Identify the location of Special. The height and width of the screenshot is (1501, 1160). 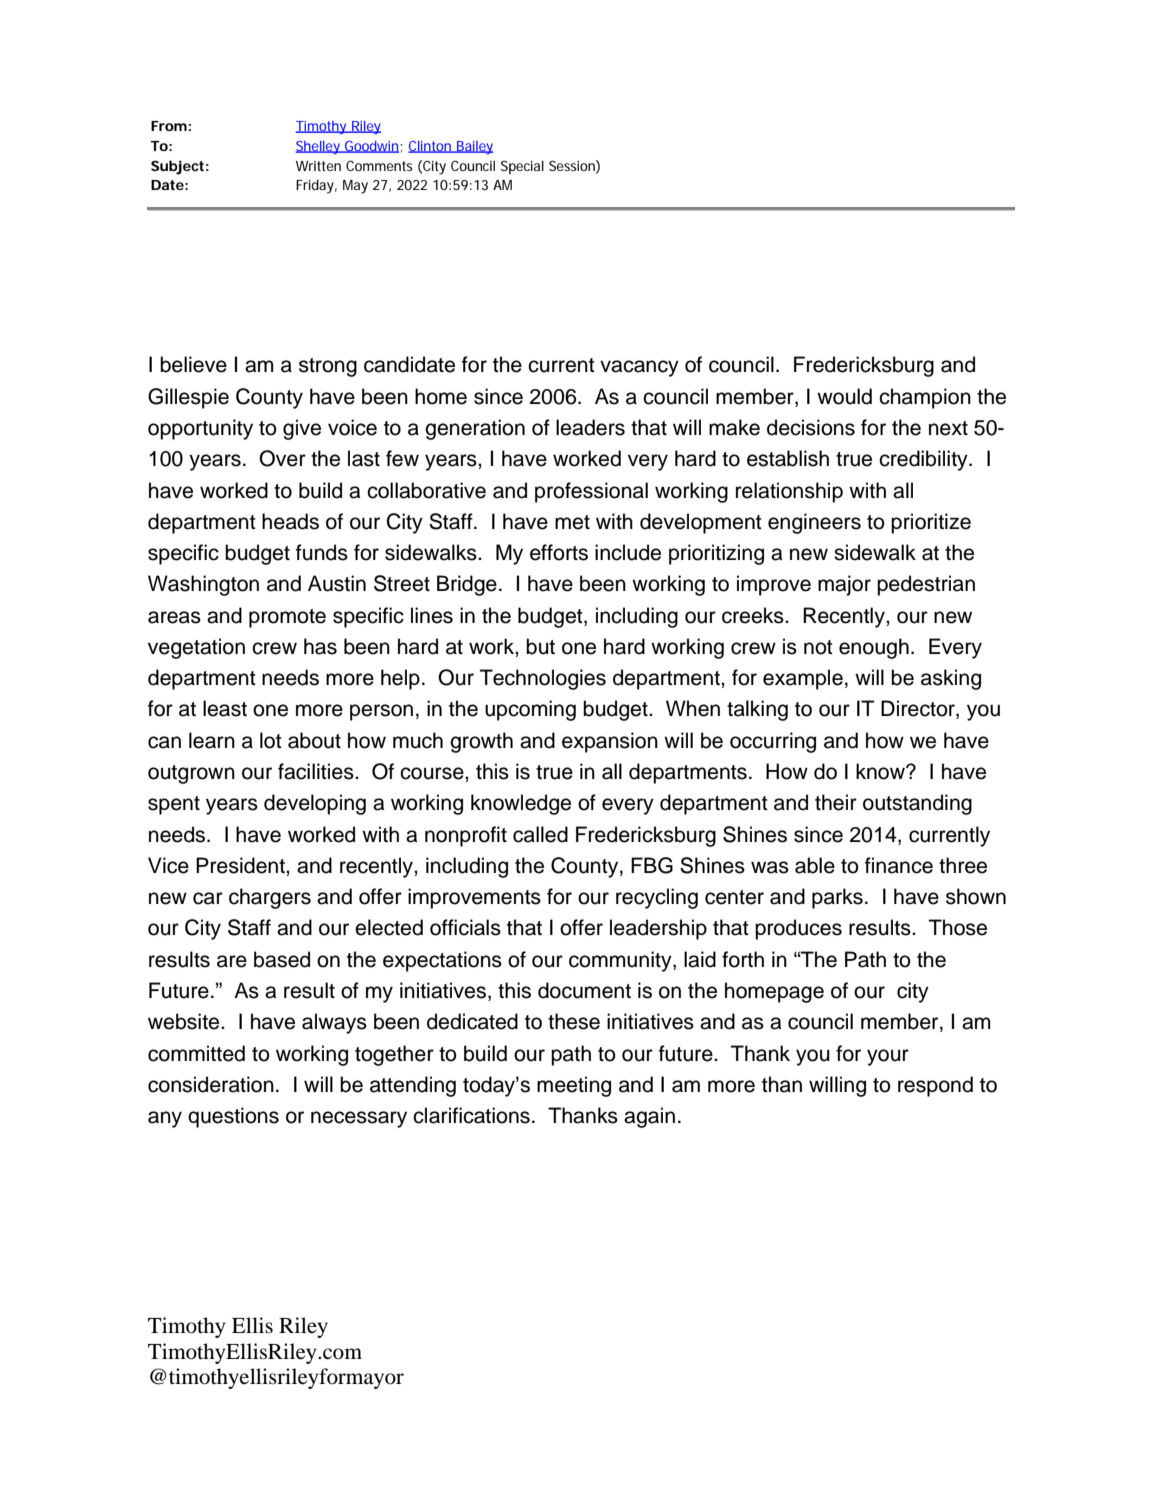
(522, 167).
